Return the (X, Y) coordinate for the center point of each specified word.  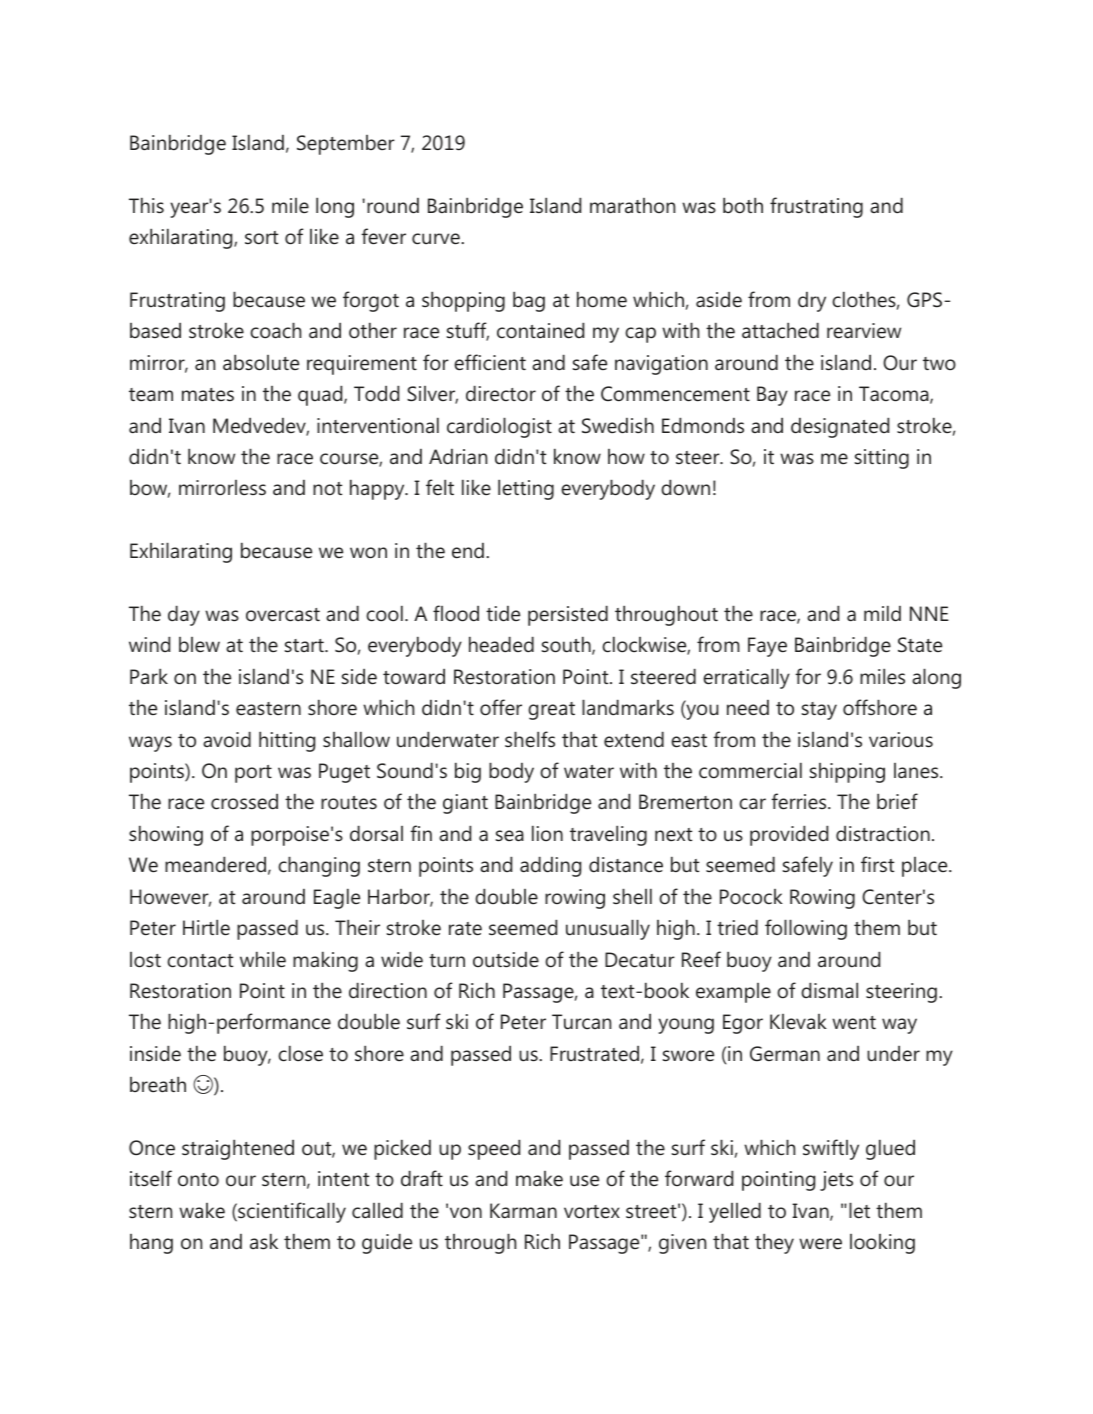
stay (819, 711)
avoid (227, 739)
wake (202, 1211)
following (806, 929)
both (743, 205)
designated (840, 427)
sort (261, 238)
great (551, 711)
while (263, 959)
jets (836, 1181)
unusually (608, 929)
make (539, 1179)
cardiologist (499, 427)
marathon (632, 206)
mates (208, 395)
